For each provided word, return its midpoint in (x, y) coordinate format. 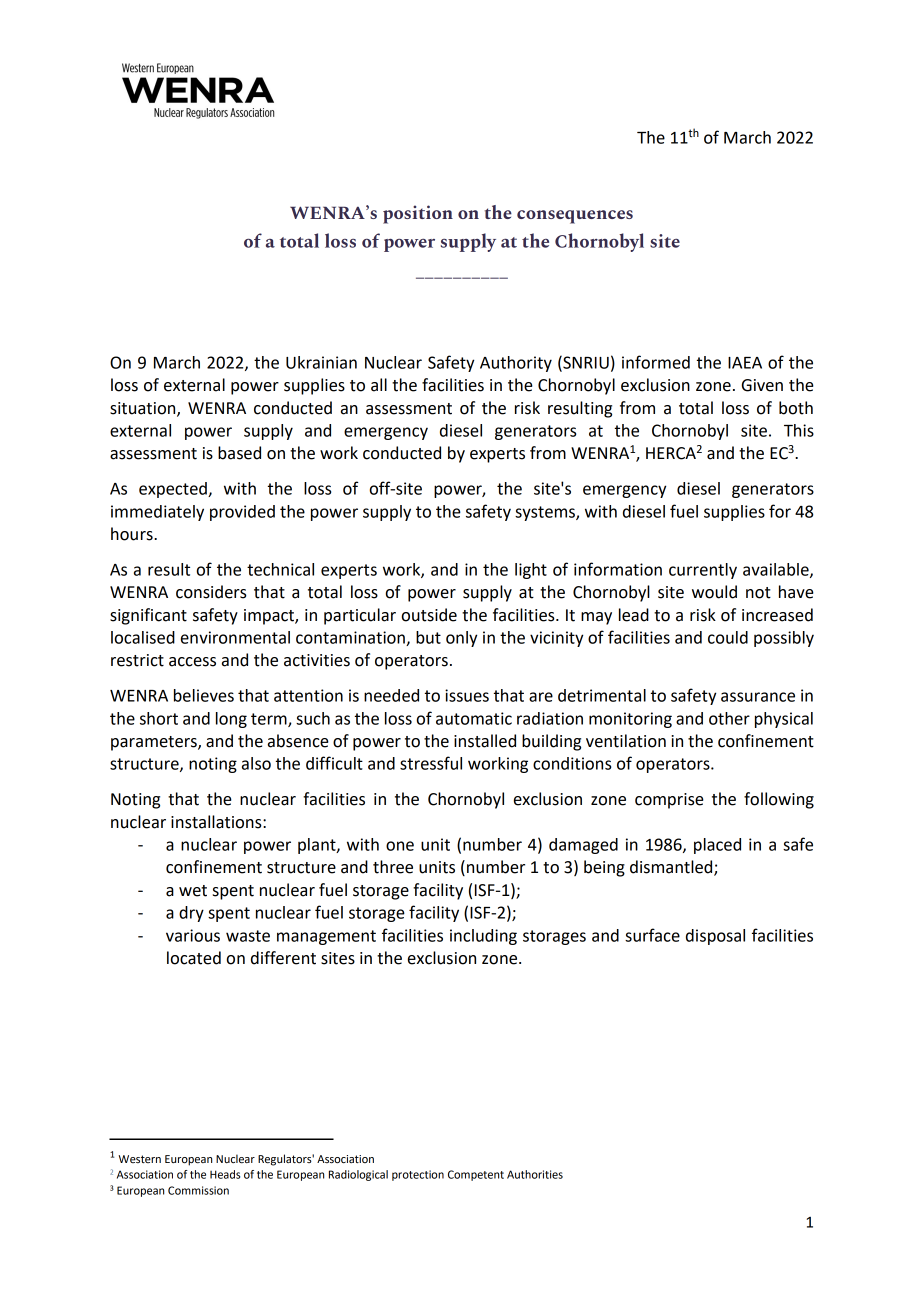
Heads (225, 1174)
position (418, 214)
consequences (575, 217)
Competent (476, 1175)
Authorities (535, 1174)
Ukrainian (321, 362)
